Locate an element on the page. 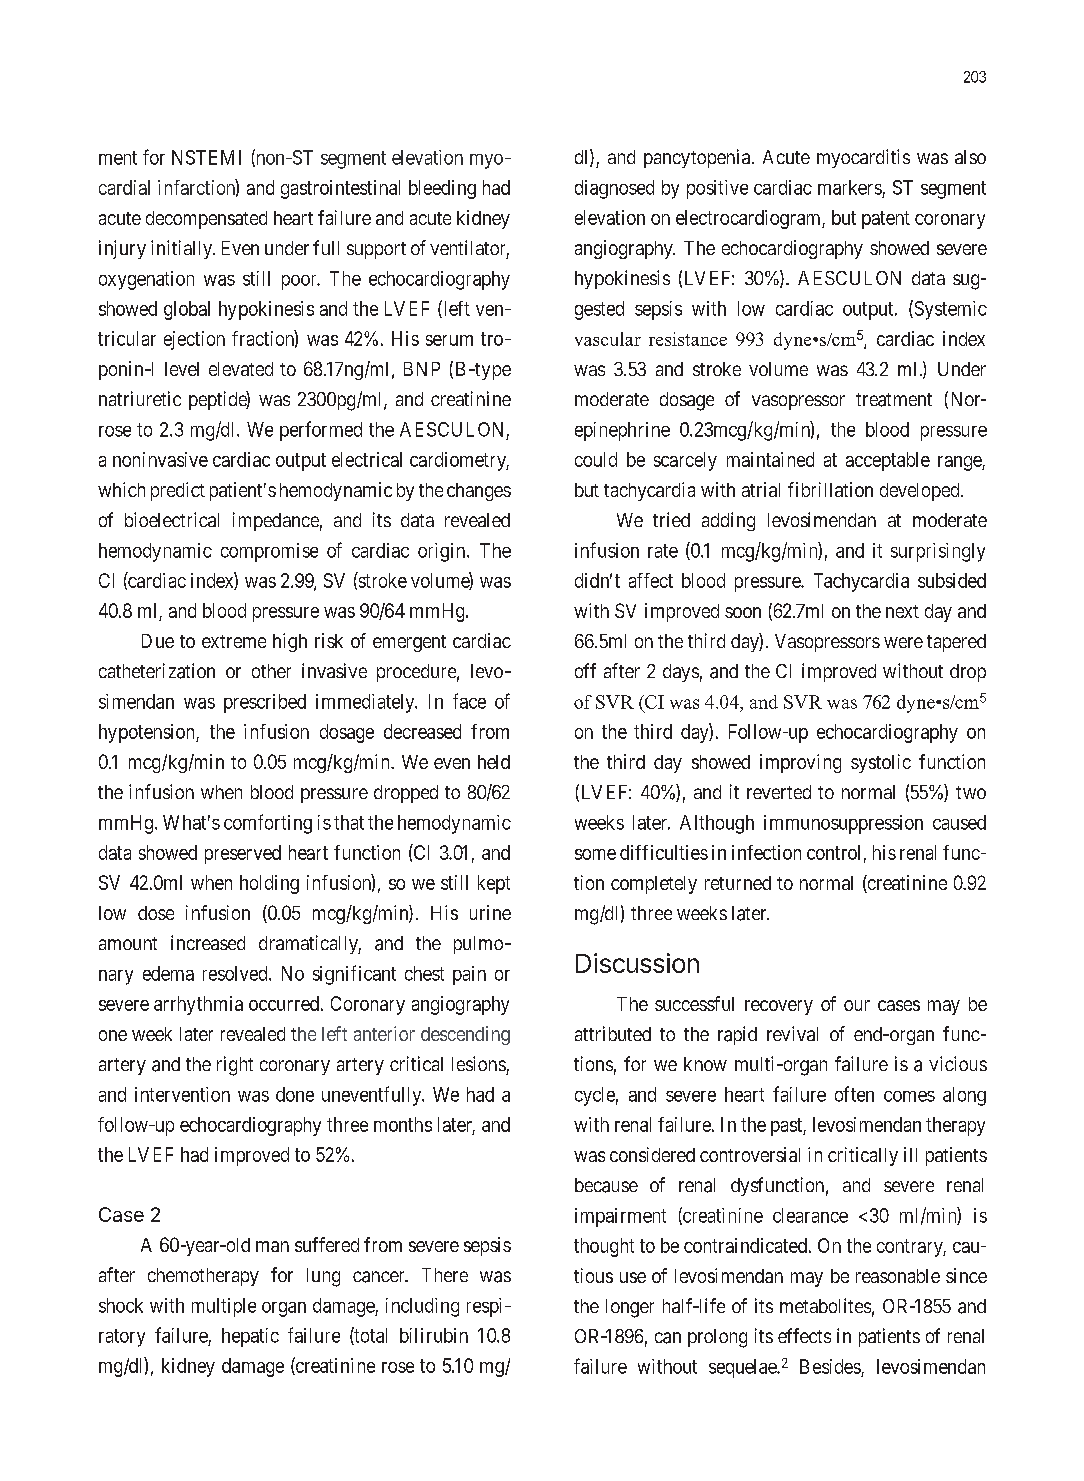 This document has width=1084, height=1481. diagnosed is located at coordinates (614, 189).
